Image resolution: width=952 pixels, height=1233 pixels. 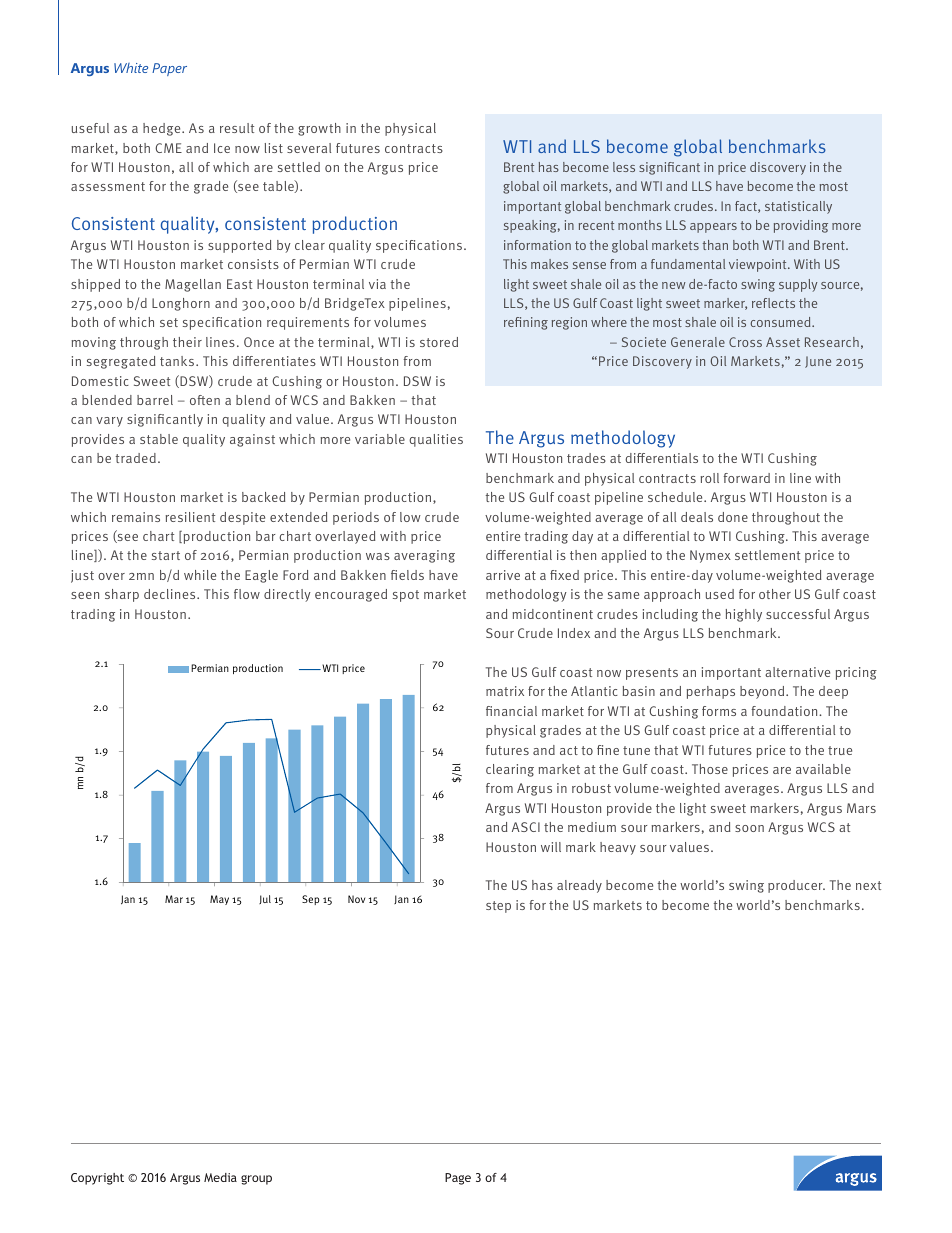 I want to click on statistically, so click(x=798, y=207).
